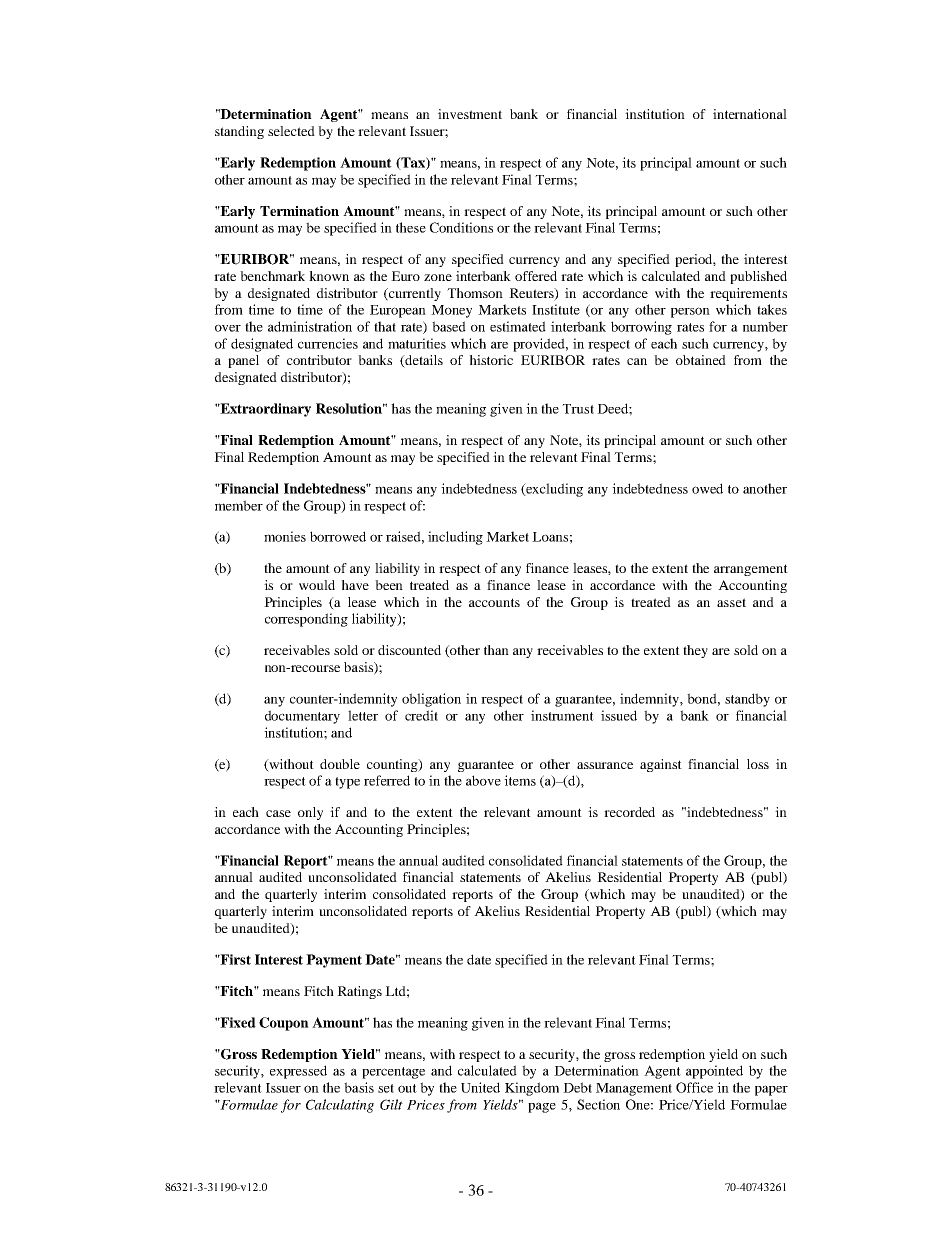  I want to click on appointed, so click(714, 1072).
